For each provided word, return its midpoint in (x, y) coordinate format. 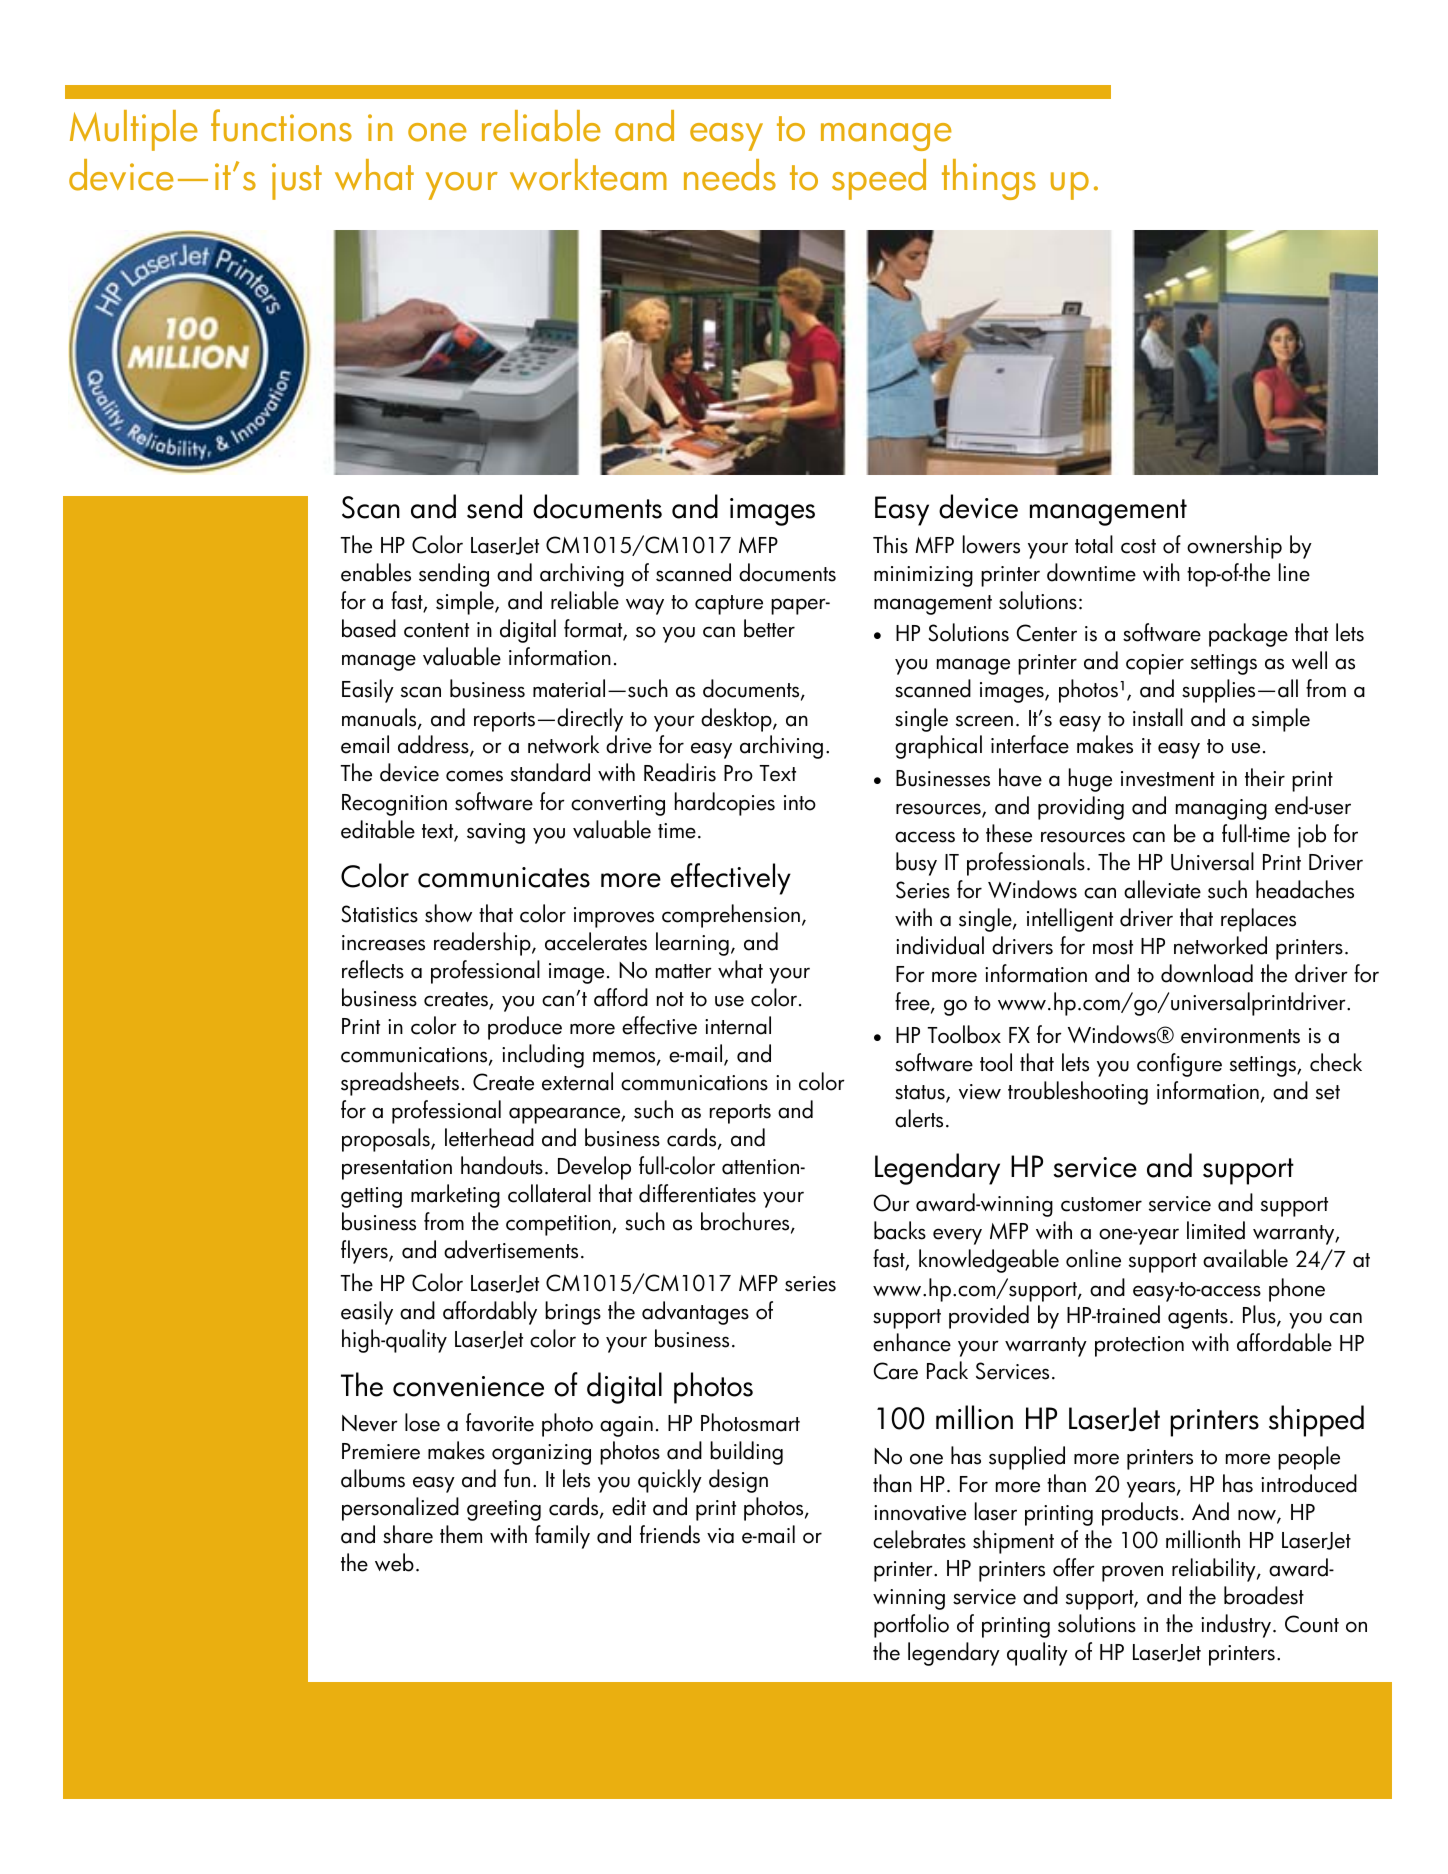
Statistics (379, 914)
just (297, 181)
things (989, 179)
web (394, 1562)
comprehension (731, 916)
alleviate (1162, 889)
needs (730, 175)
